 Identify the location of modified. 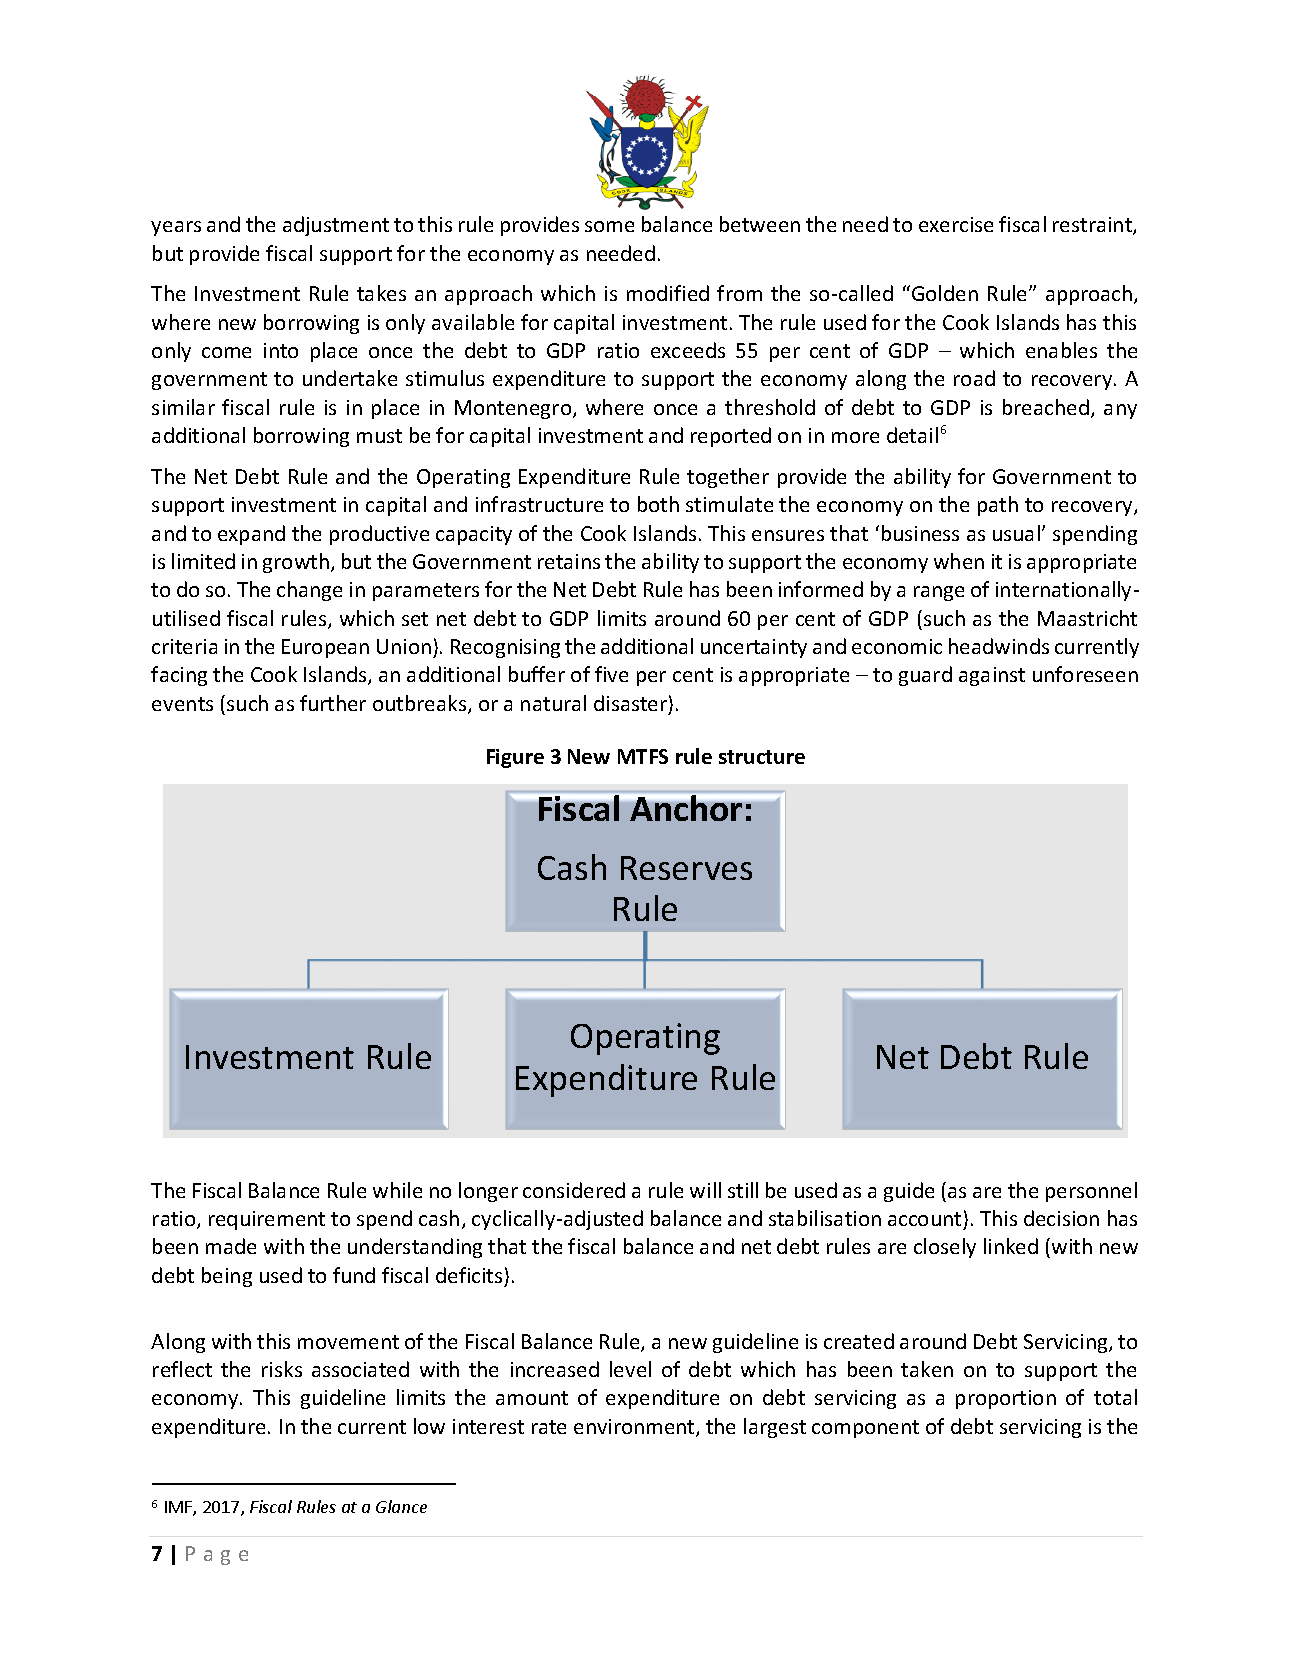
(668, 293).
